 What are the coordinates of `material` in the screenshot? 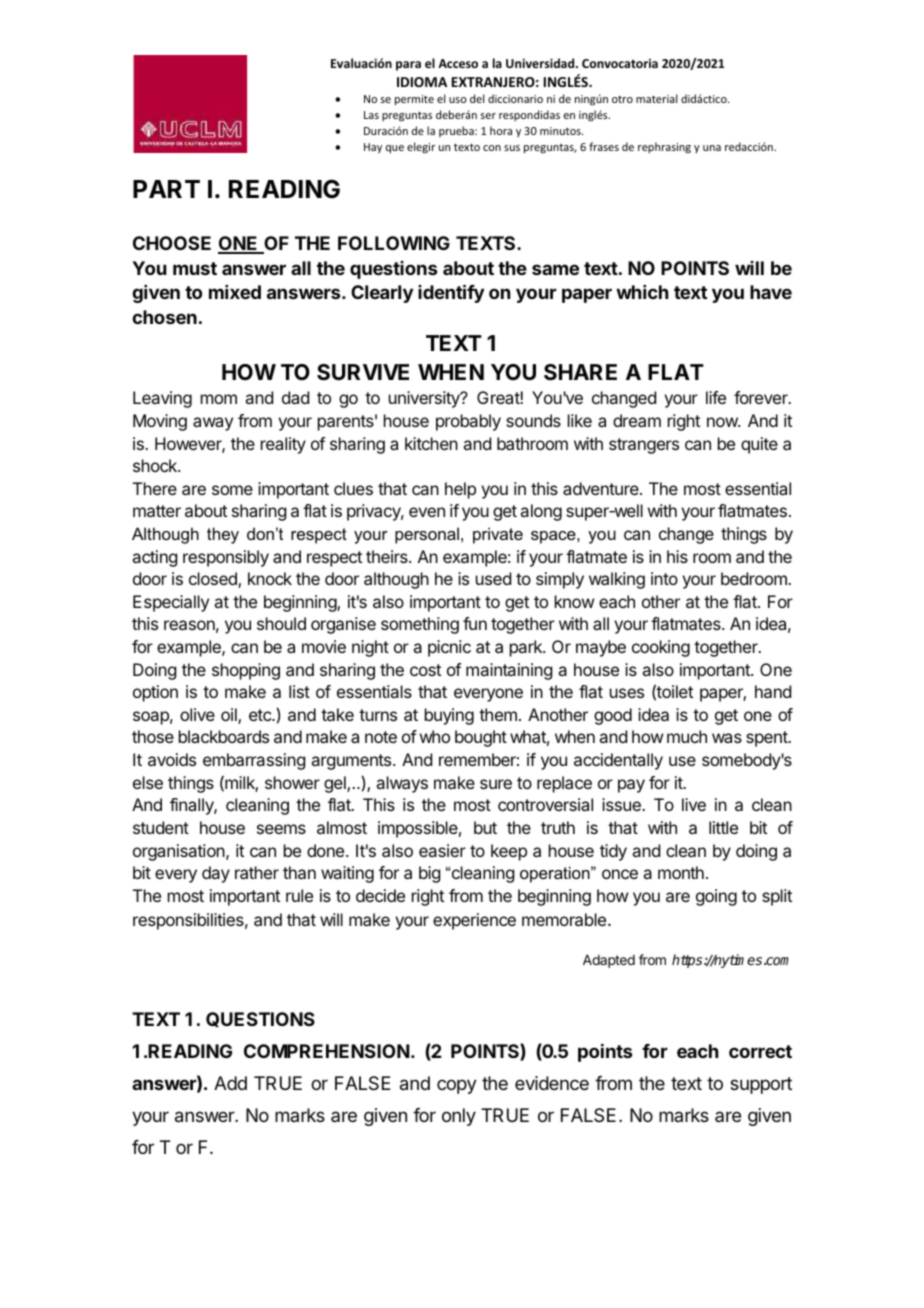 It's located at (656, 98).
